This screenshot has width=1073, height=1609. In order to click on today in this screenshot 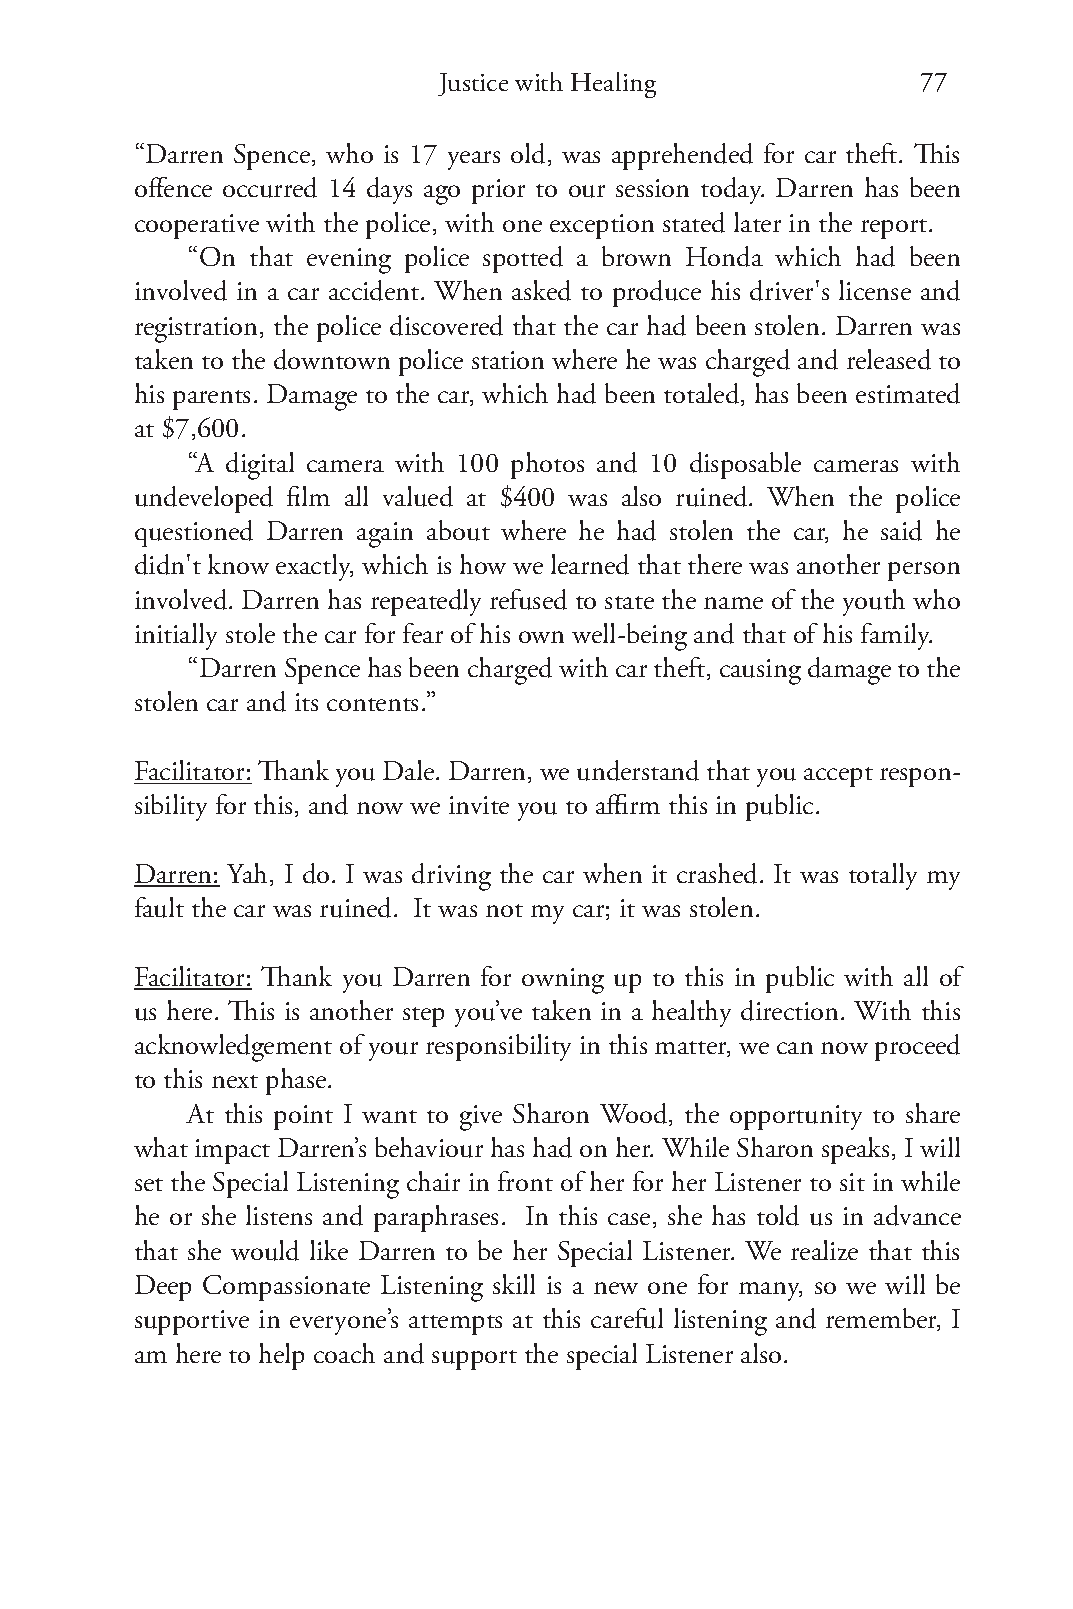, I will do `click(732, 190)`.
